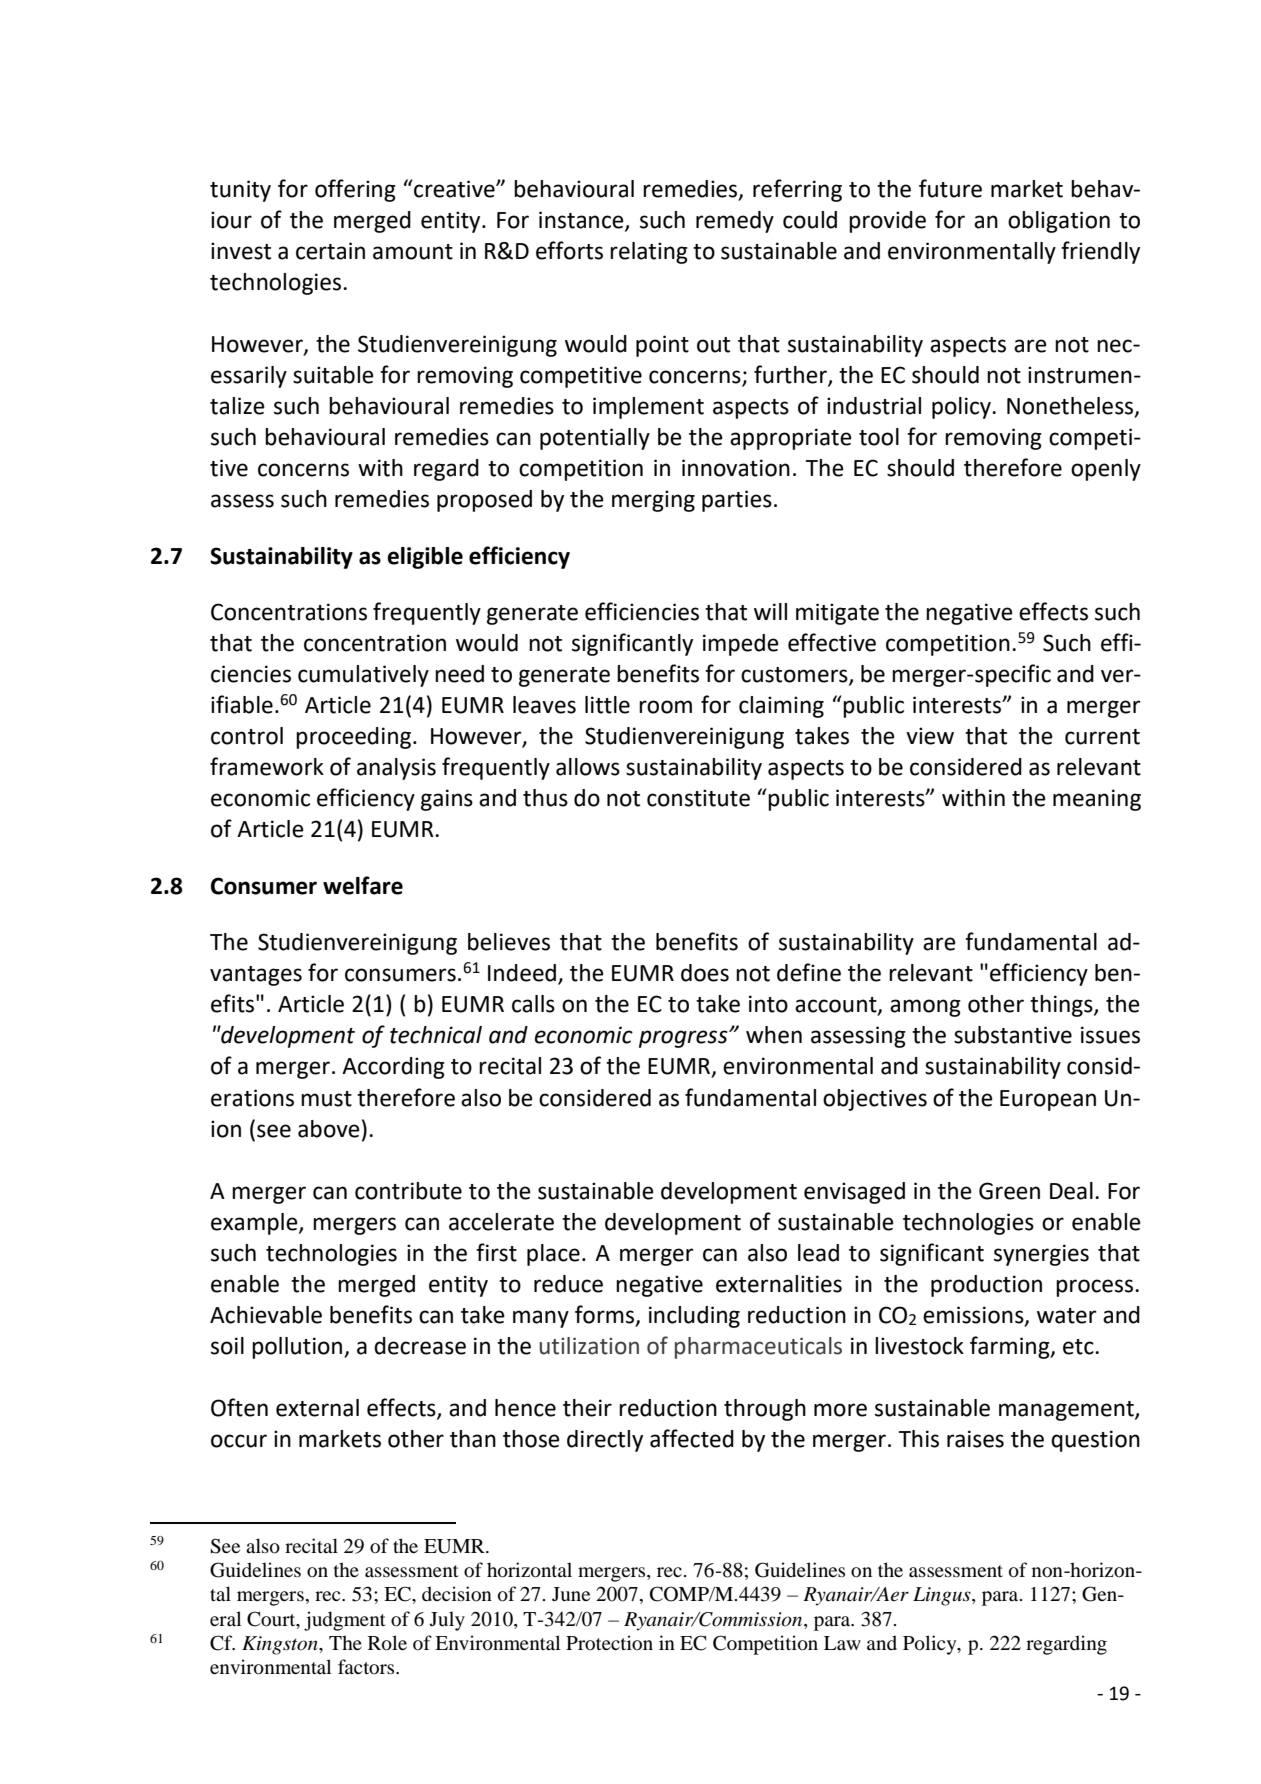 Image resolution: width=1261 pixels, height=1784 pixels. Describe the element at coordinates (1059, 222) in the screenshot. I see `obligation` at that location.
